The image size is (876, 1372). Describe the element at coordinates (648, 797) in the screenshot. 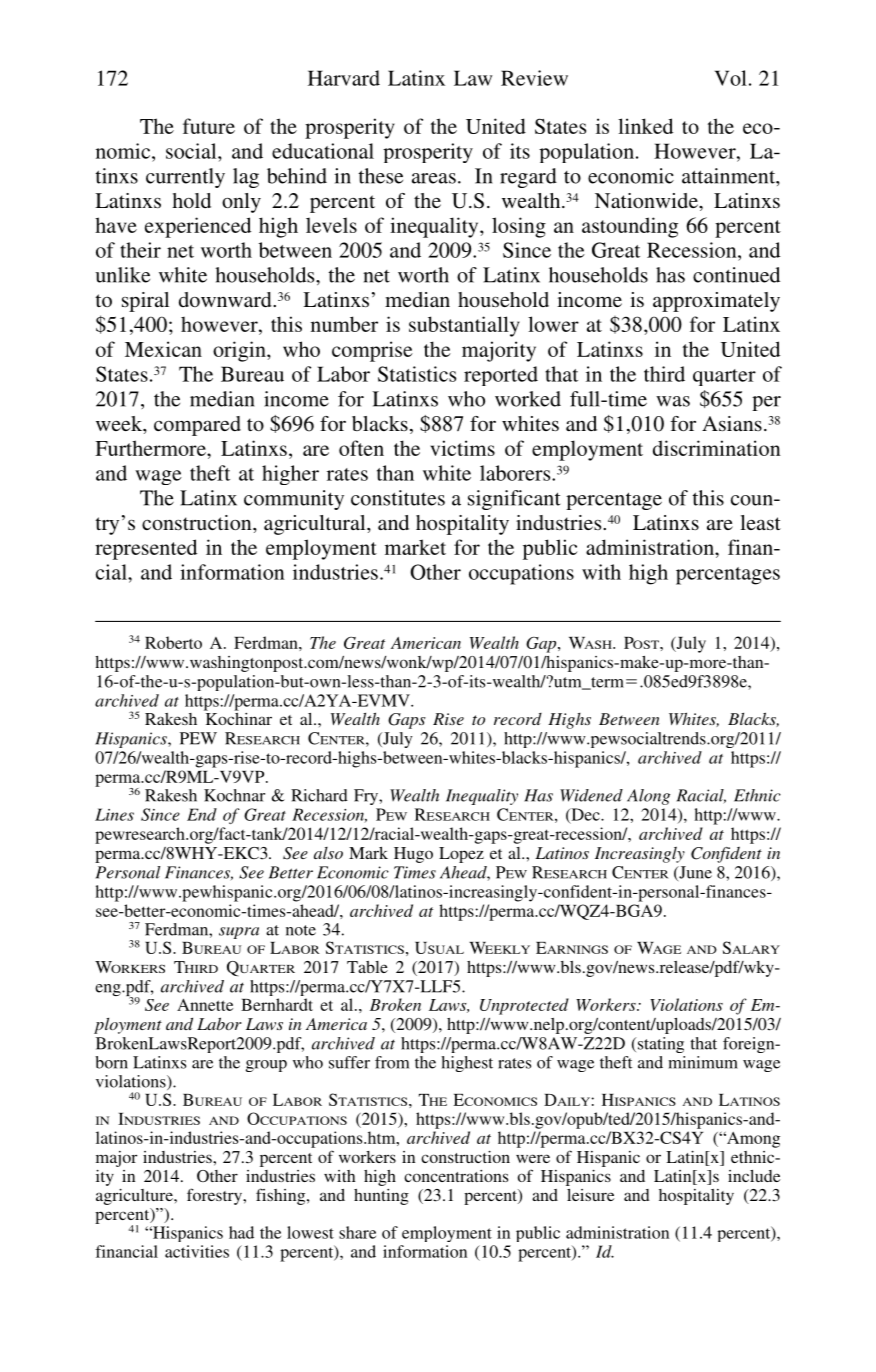

I see `Along` at that location.
